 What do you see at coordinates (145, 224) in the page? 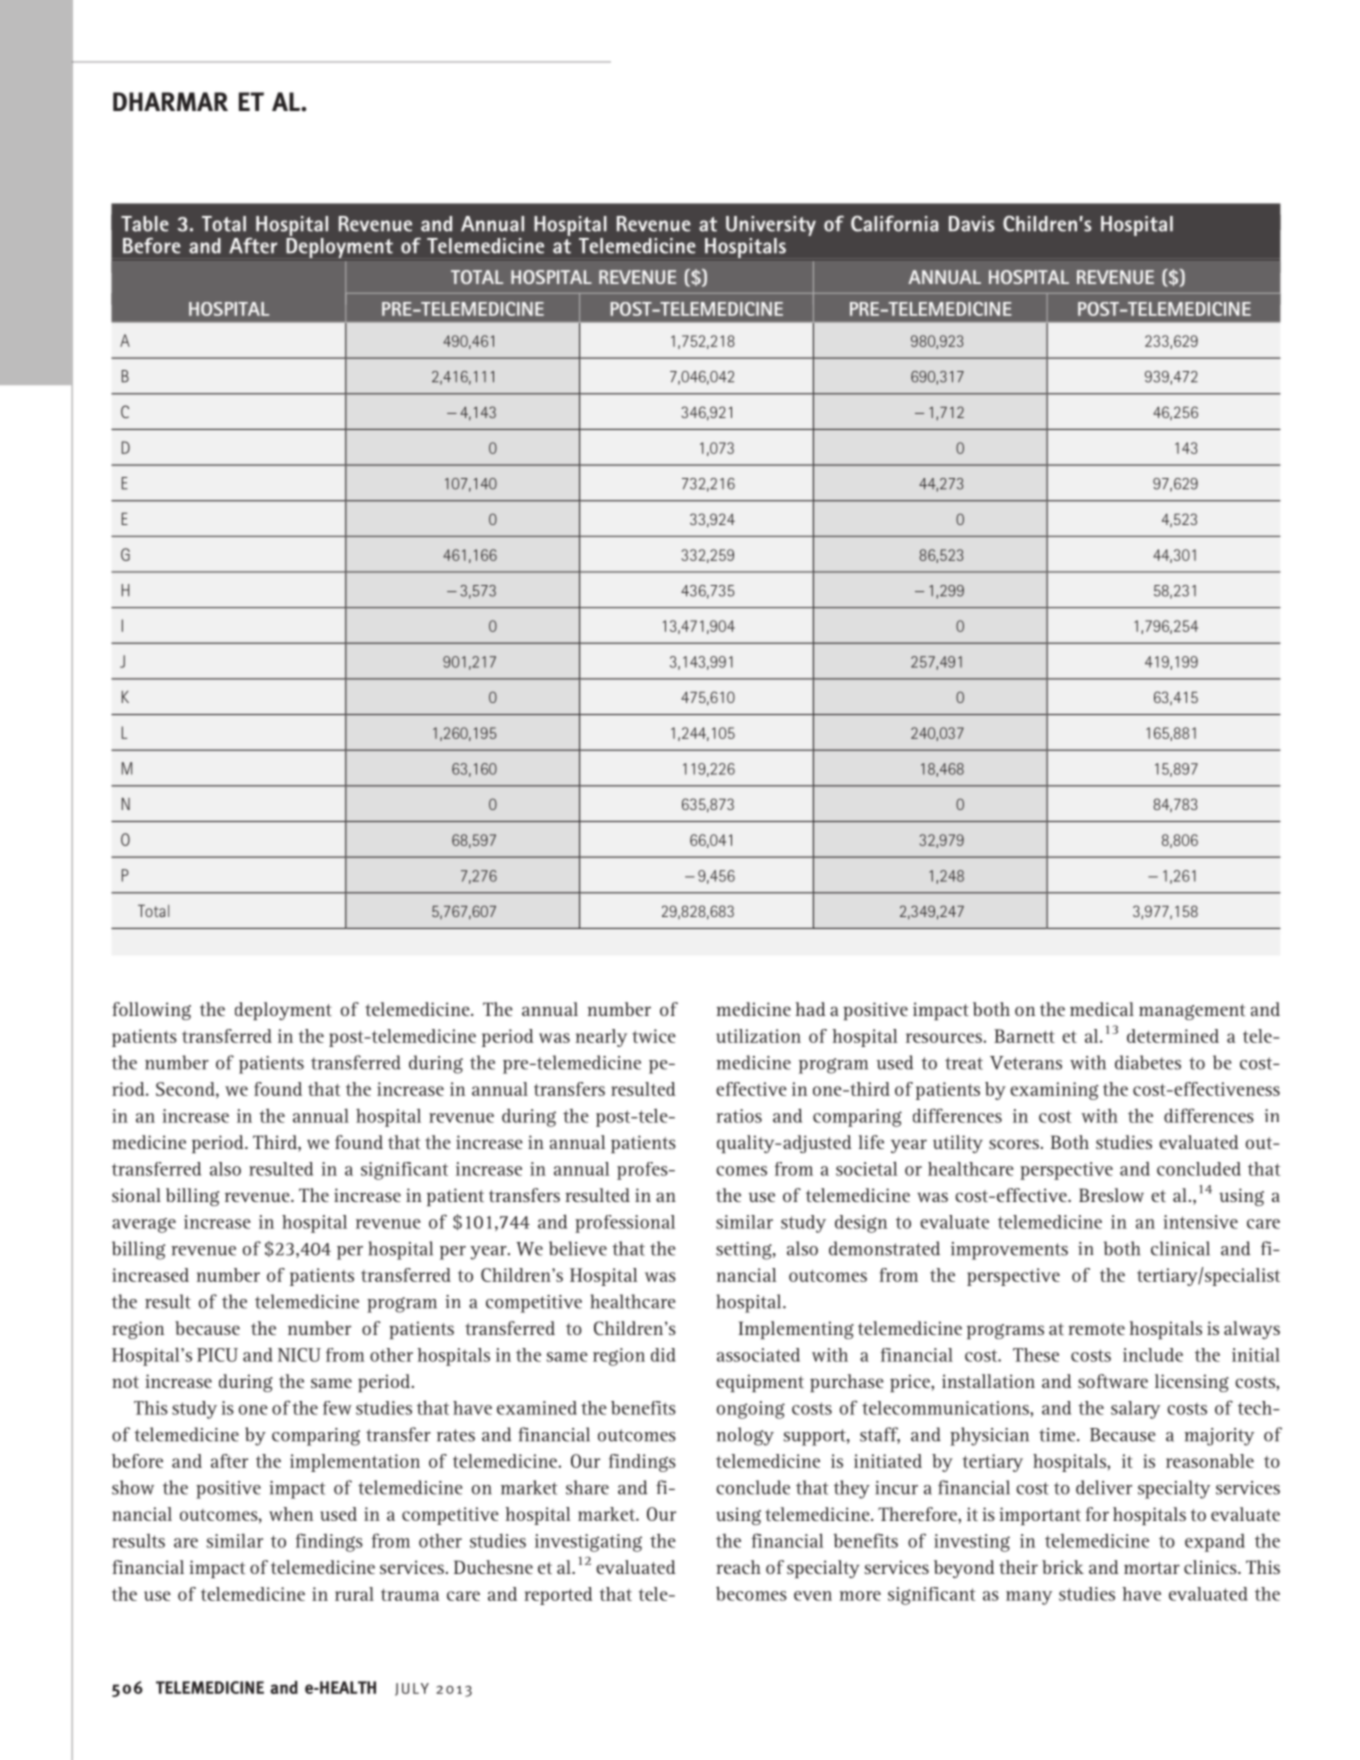
I see `Table` at bounding box center [145, 224].
